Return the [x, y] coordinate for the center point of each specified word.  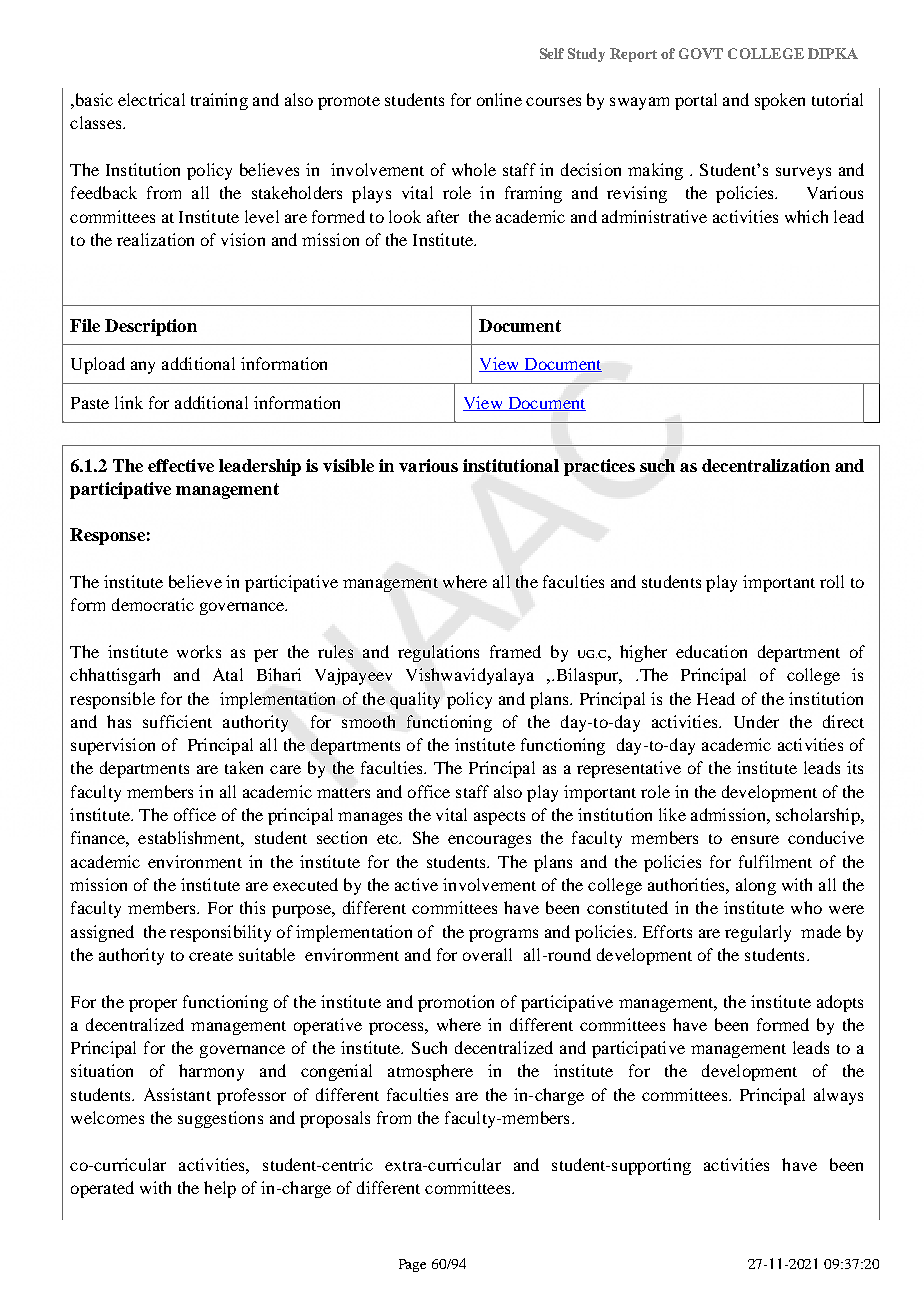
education [711, 651]
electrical [151, 99]
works [199, 651]
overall [487, 954]
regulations [438, 653]
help [220, 1189]
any [143, 367]
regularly [758, 933]
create [211, 956]
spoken [780, 101]
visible [348, 465]
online [499, 99]
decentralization [766, 465]
